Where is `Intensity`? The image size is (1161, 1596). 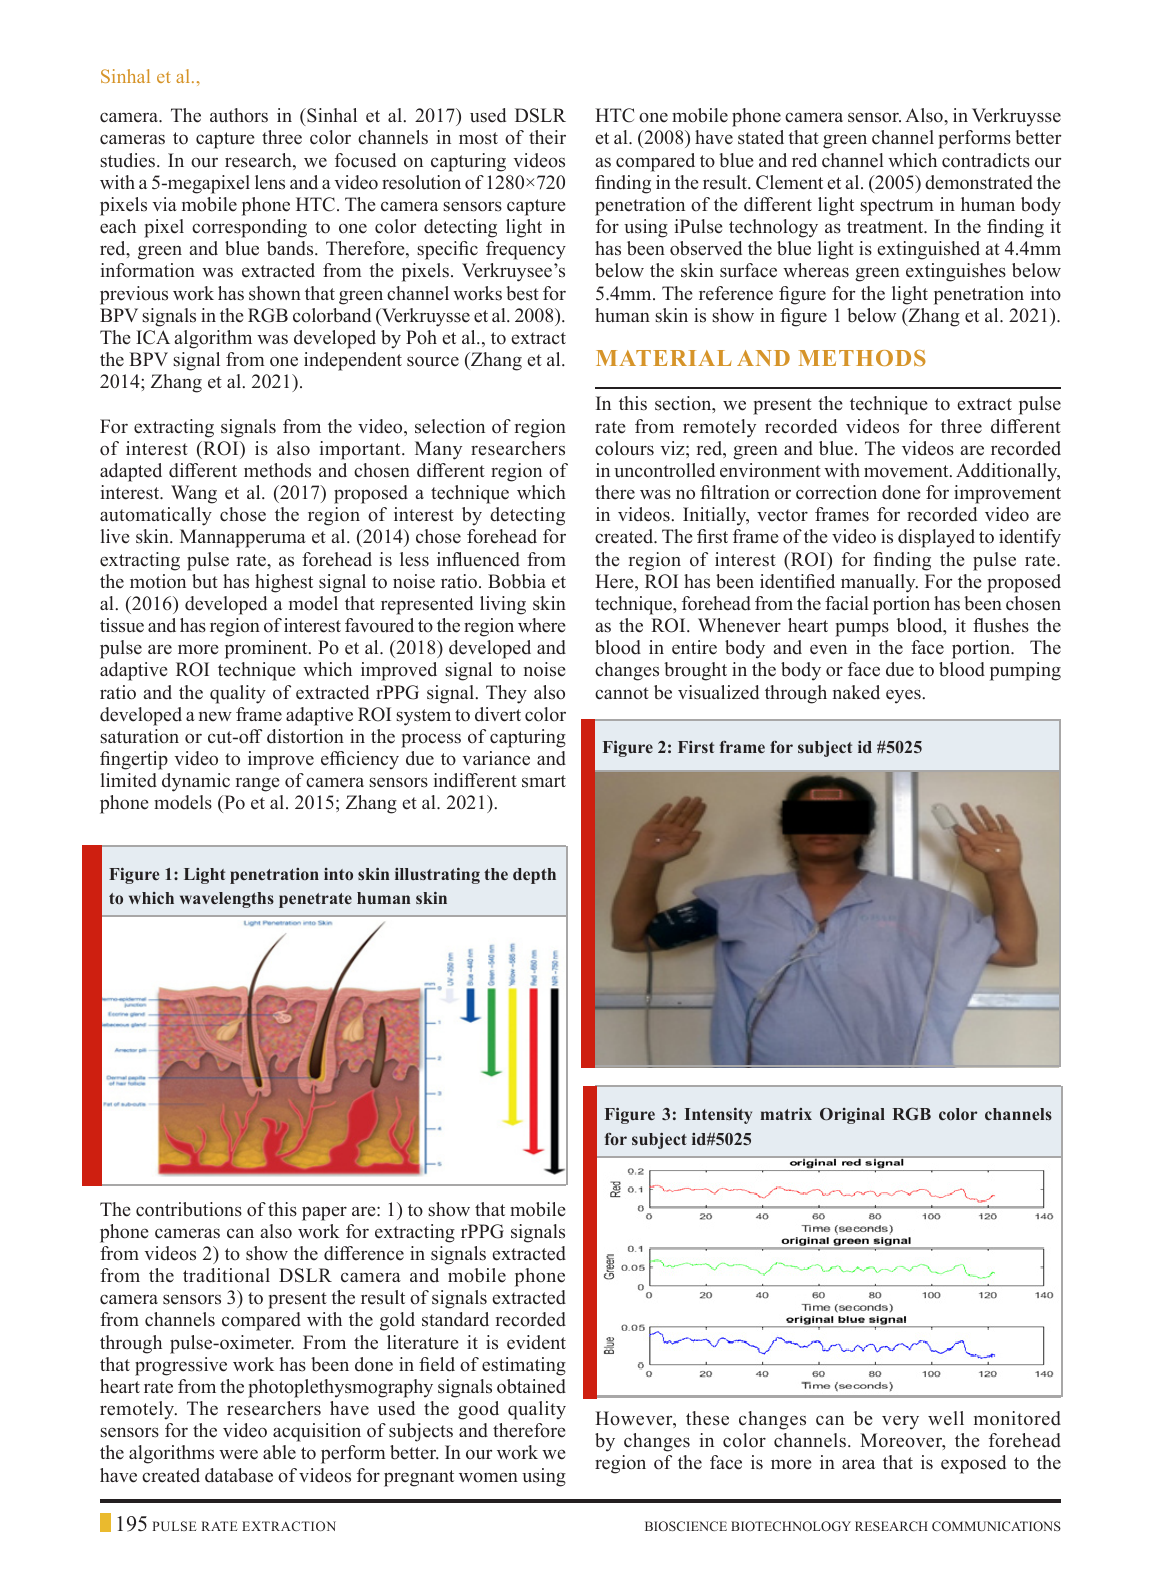
Intensity is located at coordinates (718, 1115).
